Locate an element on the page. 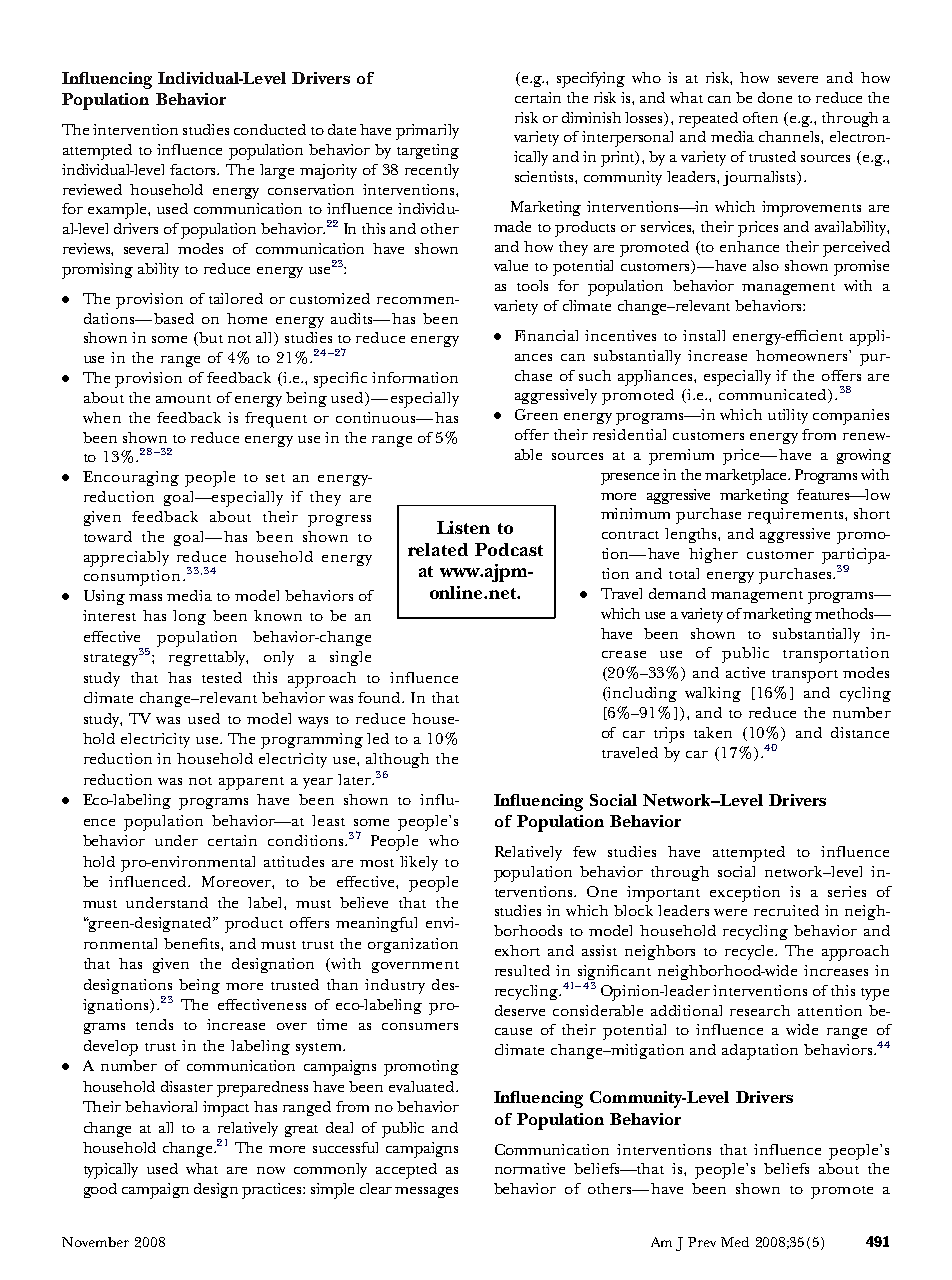 This page has height=1280, width=952. recruited is located at coordinates (786, 910).
